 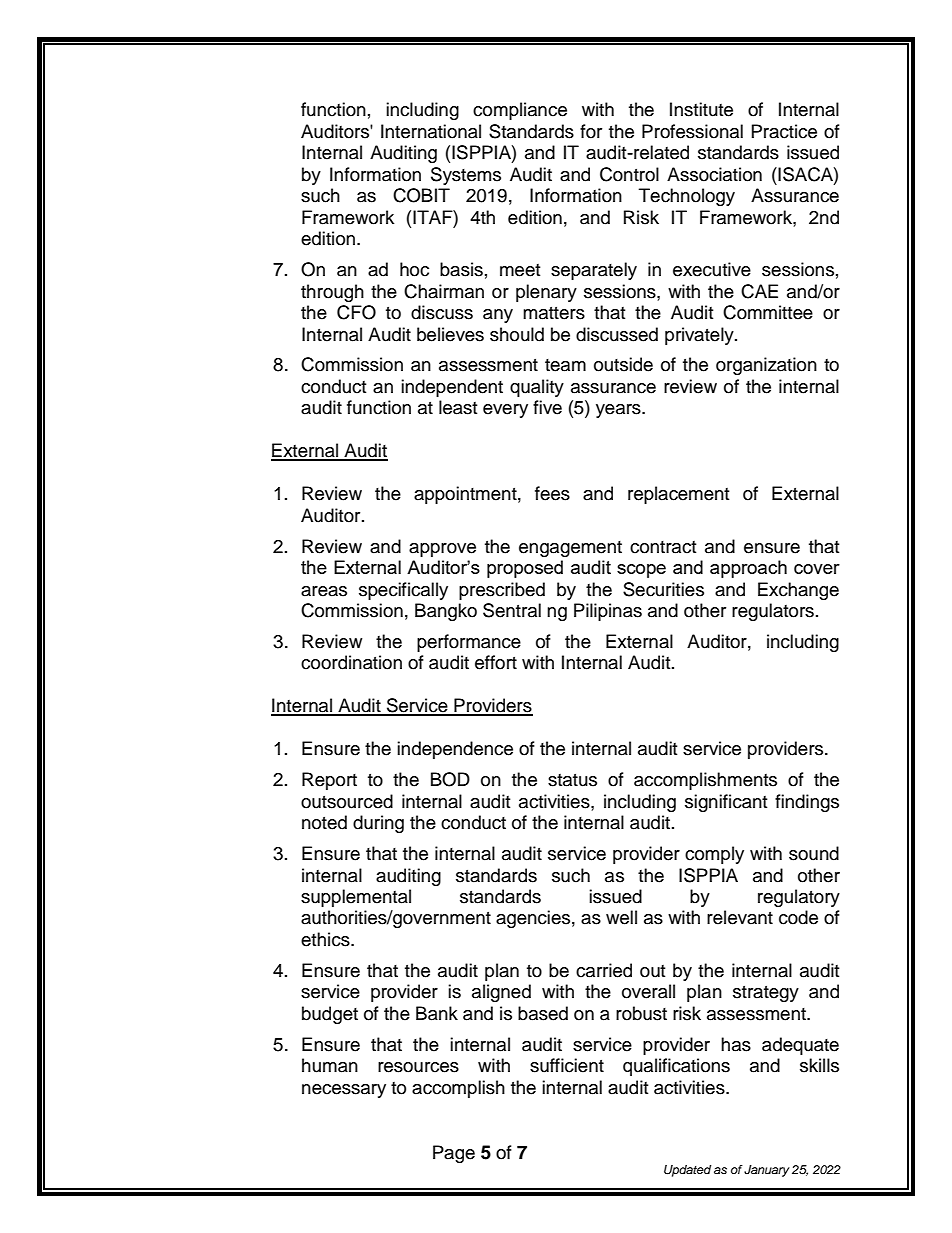 I want to click on coordination, so click(x=351, y=662).
